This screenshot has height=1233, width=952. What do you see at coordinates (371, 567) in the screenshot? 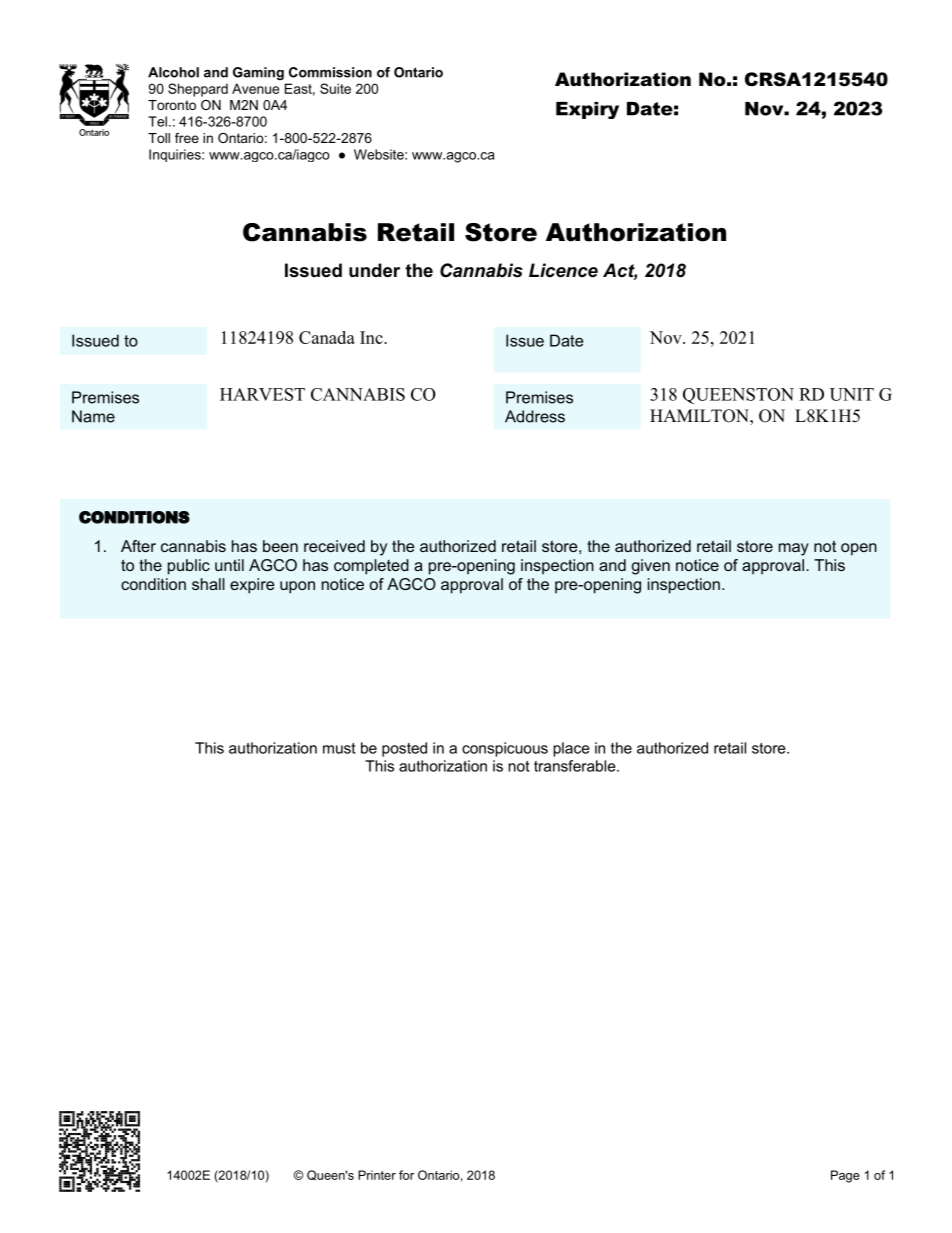
I see `completed` at bounding box center [371, 567].
